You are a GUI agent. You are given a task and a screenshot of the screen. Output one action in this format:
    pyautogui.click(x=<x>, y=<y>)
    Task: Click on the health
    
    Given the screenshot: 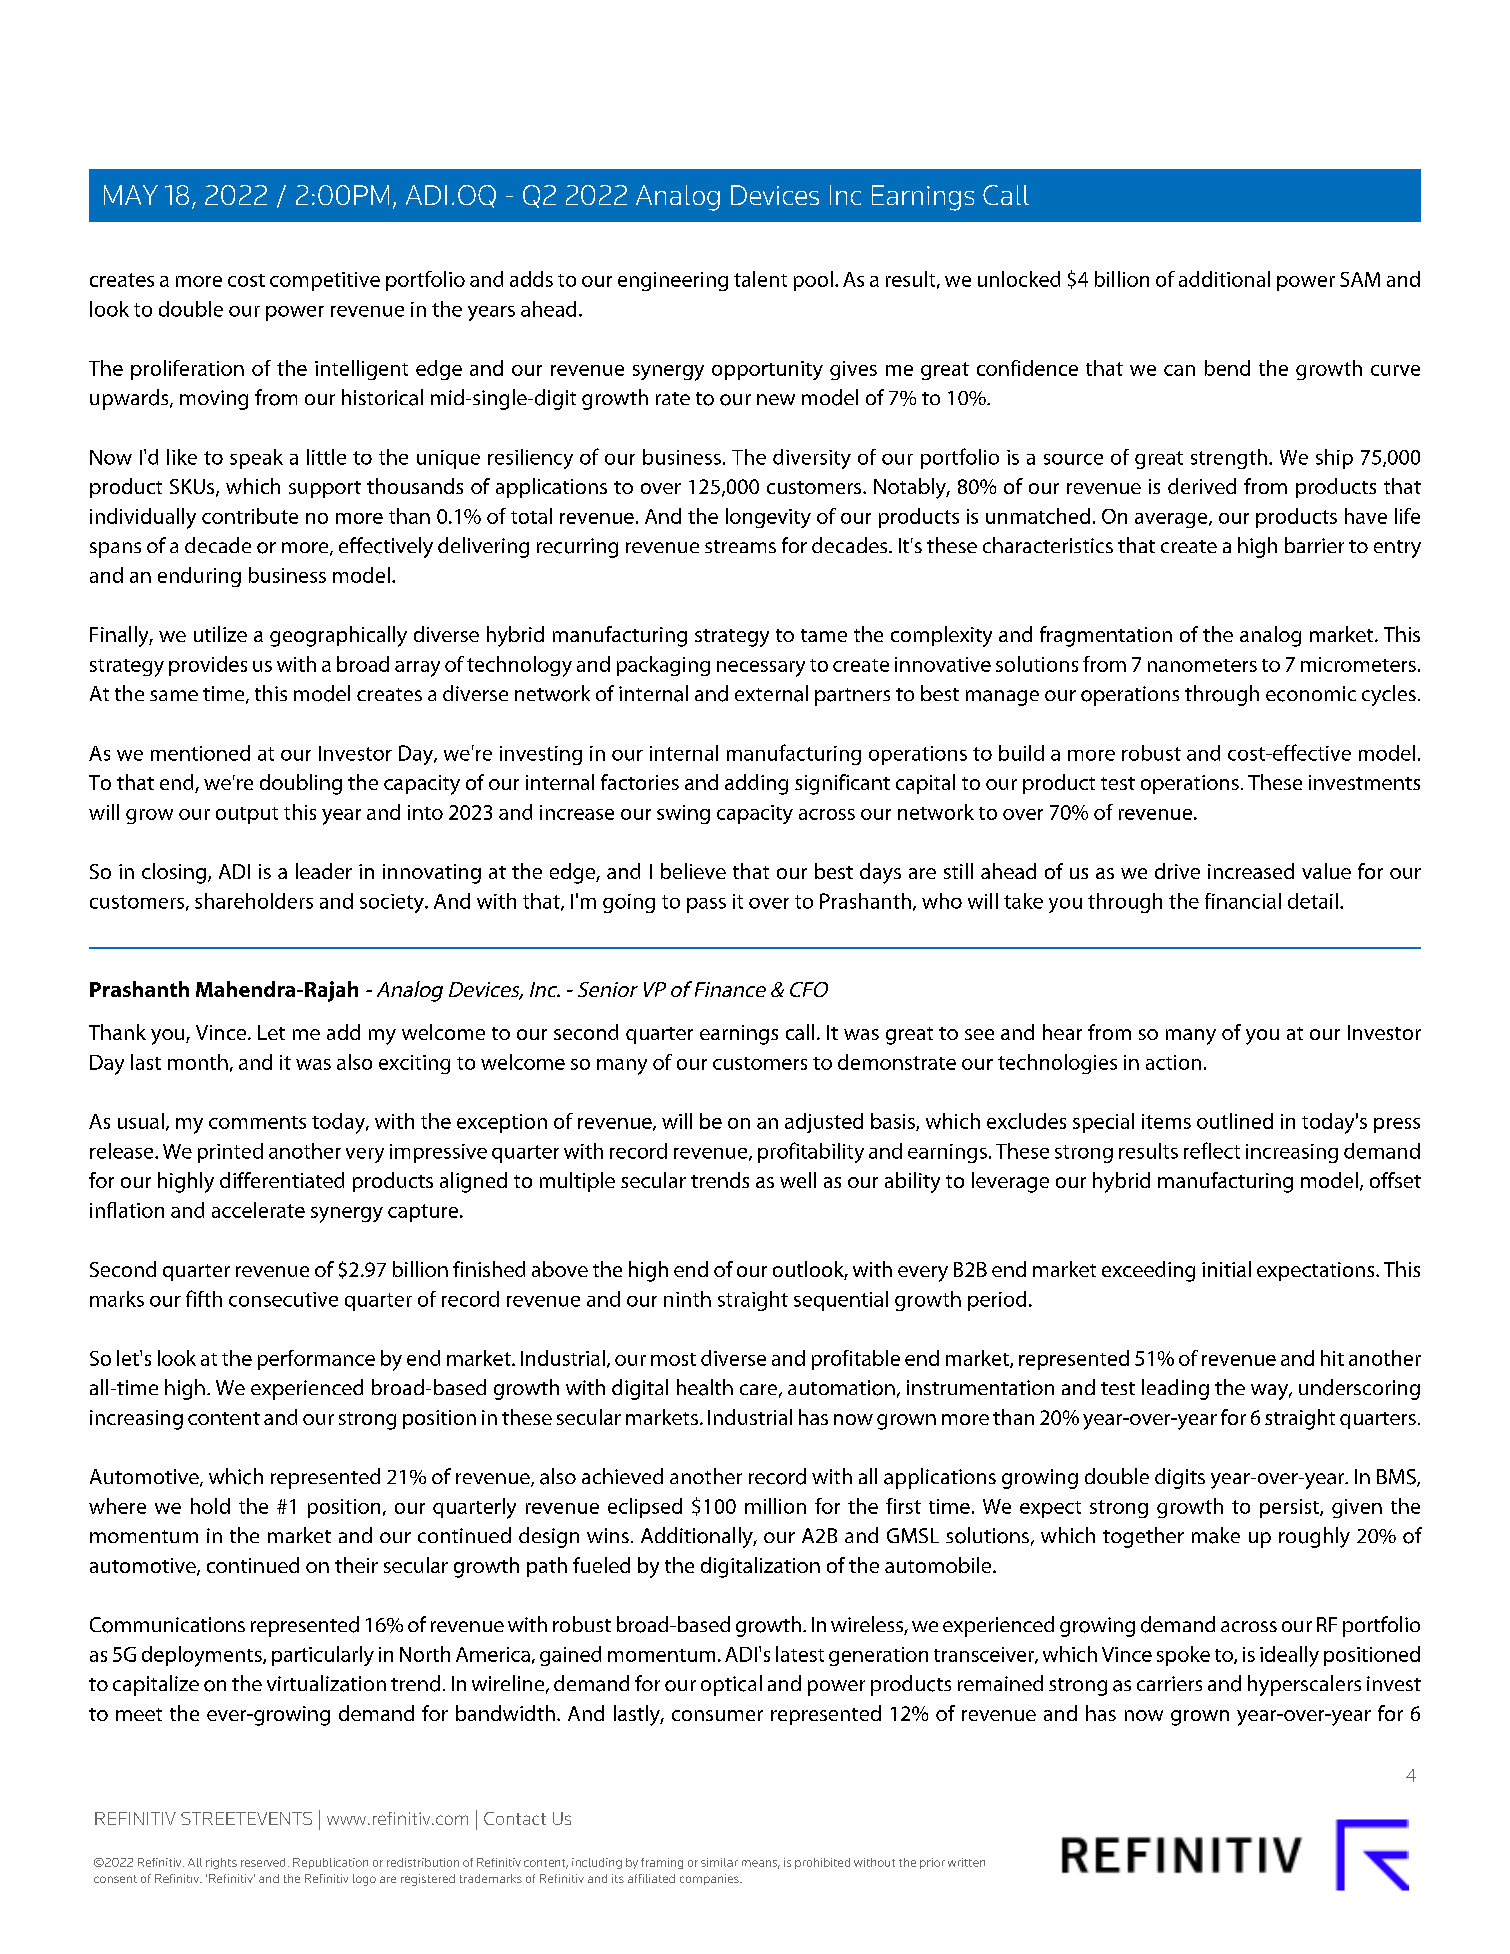 What is the action you would take?
    pyautogui.click(x=705, y=1387)
